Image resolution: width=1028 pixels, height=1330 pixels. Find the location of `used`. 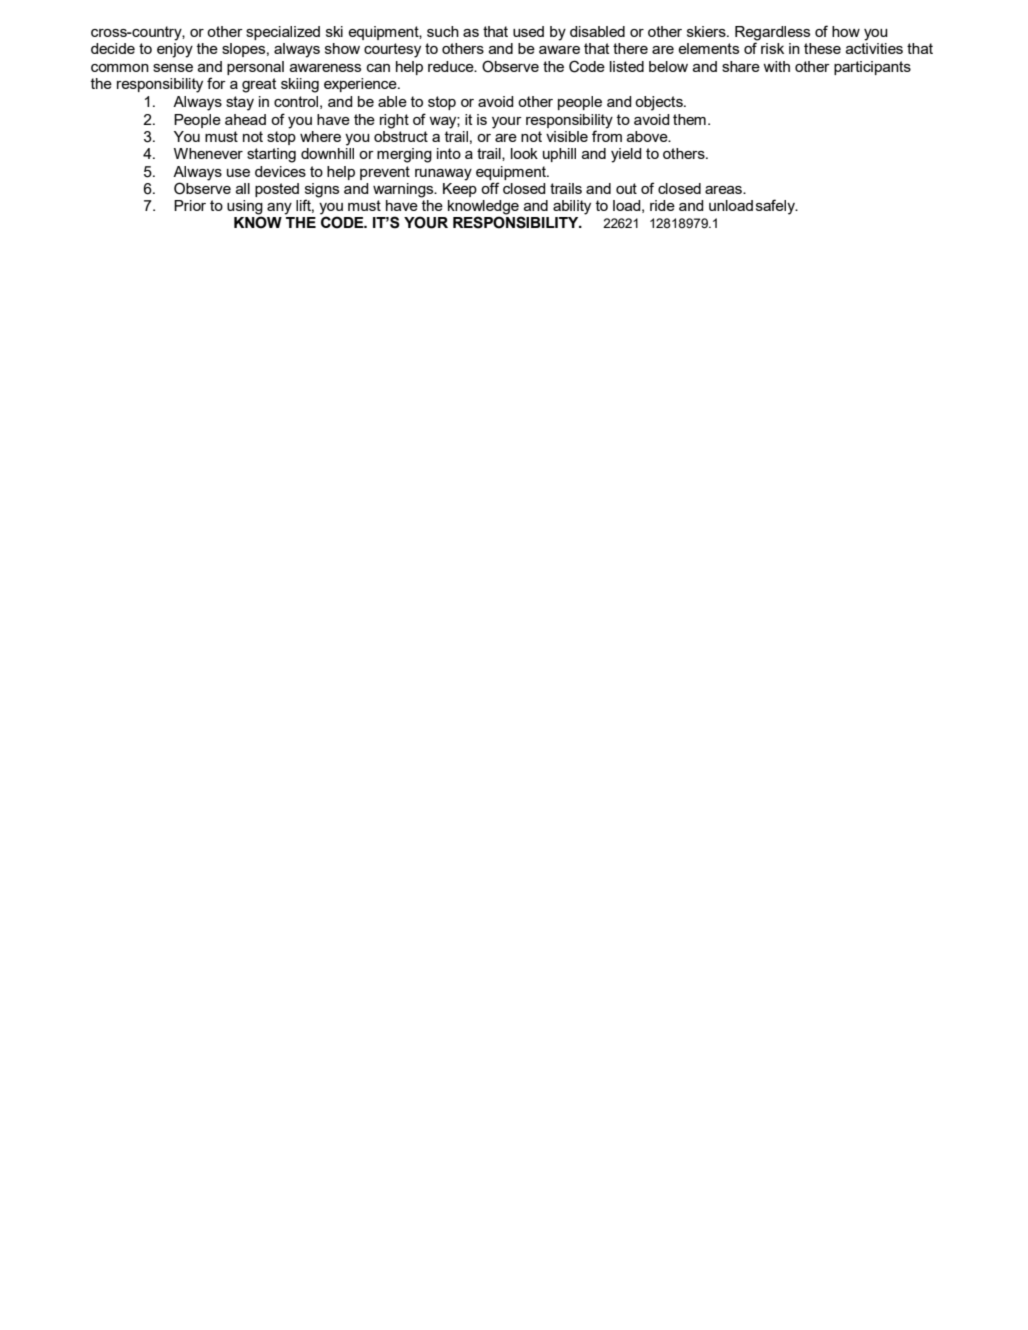

used is located at coordinates (528, 31).
